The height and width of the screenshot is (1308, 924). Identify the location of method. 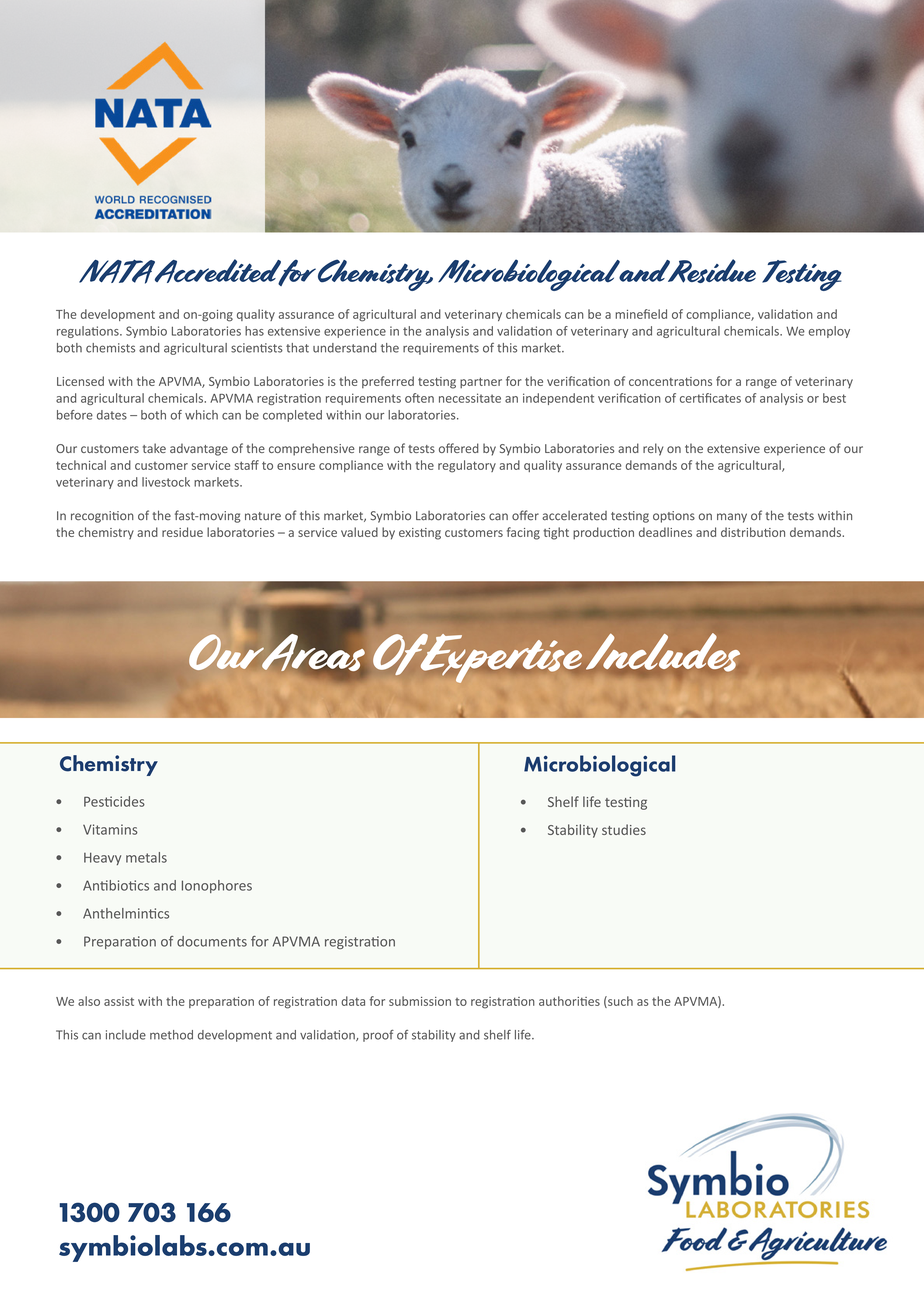
(171, 1035).
